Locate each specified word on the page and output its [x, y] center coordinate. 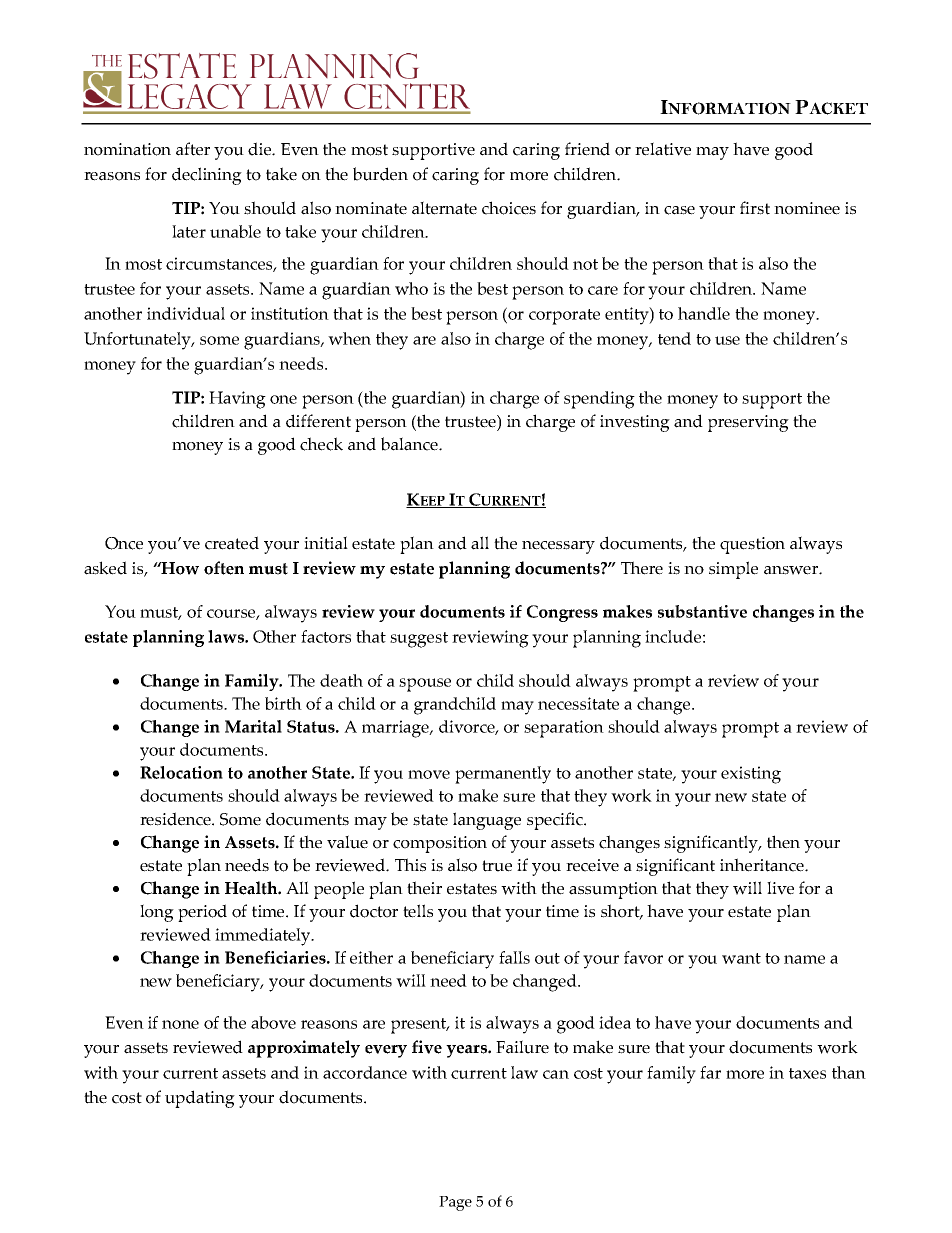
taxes [807, 1073]
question [752, 545]
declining [207, 176]
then [783, 842]
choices [509, 208]
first [755, 208]
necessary [558, 547]
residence [176, 819]
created [232, 543]
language [487, 821]
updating [200, 1099]
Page [455, 1203]
